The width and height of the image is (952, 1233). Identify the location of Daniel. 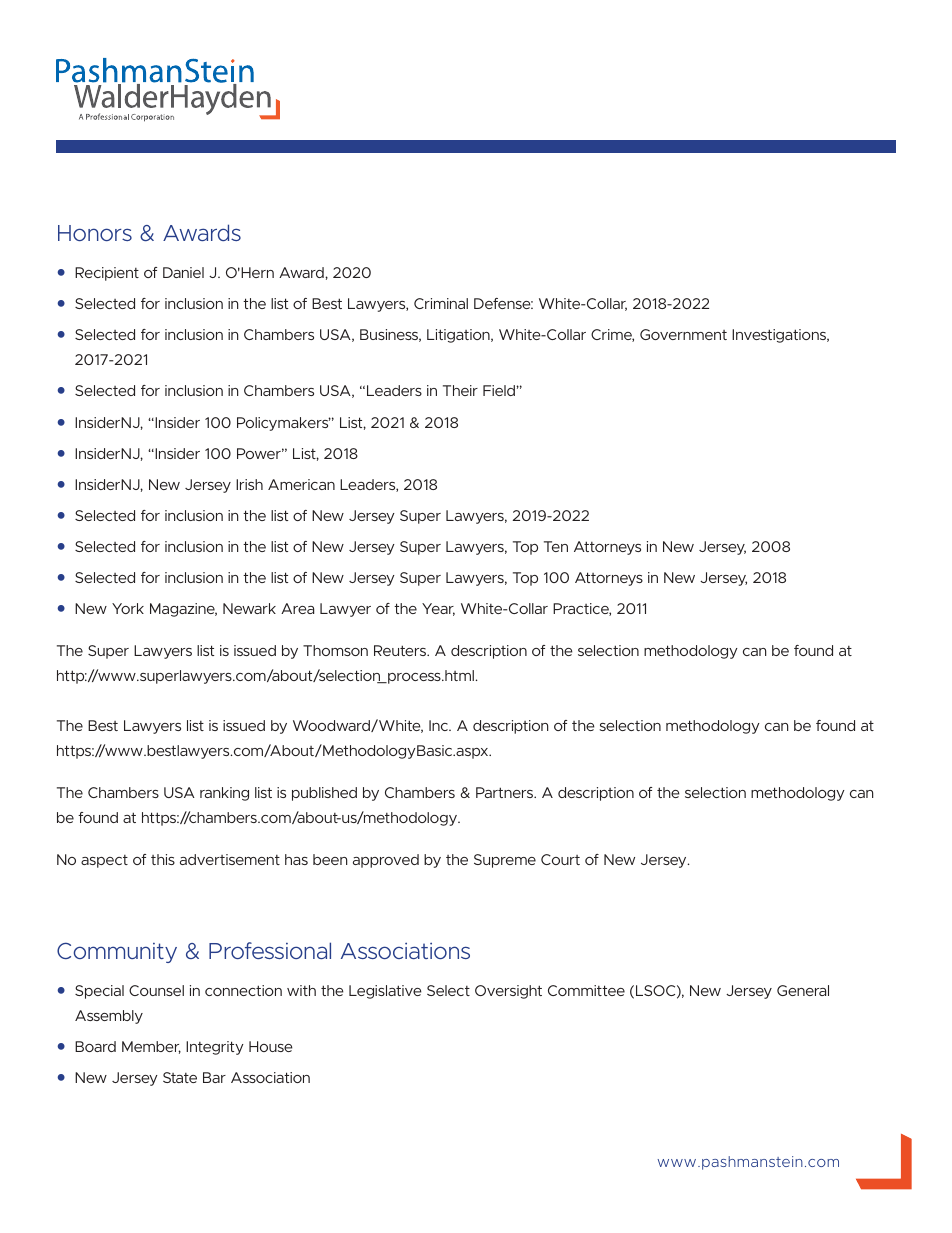
(183, 272).
